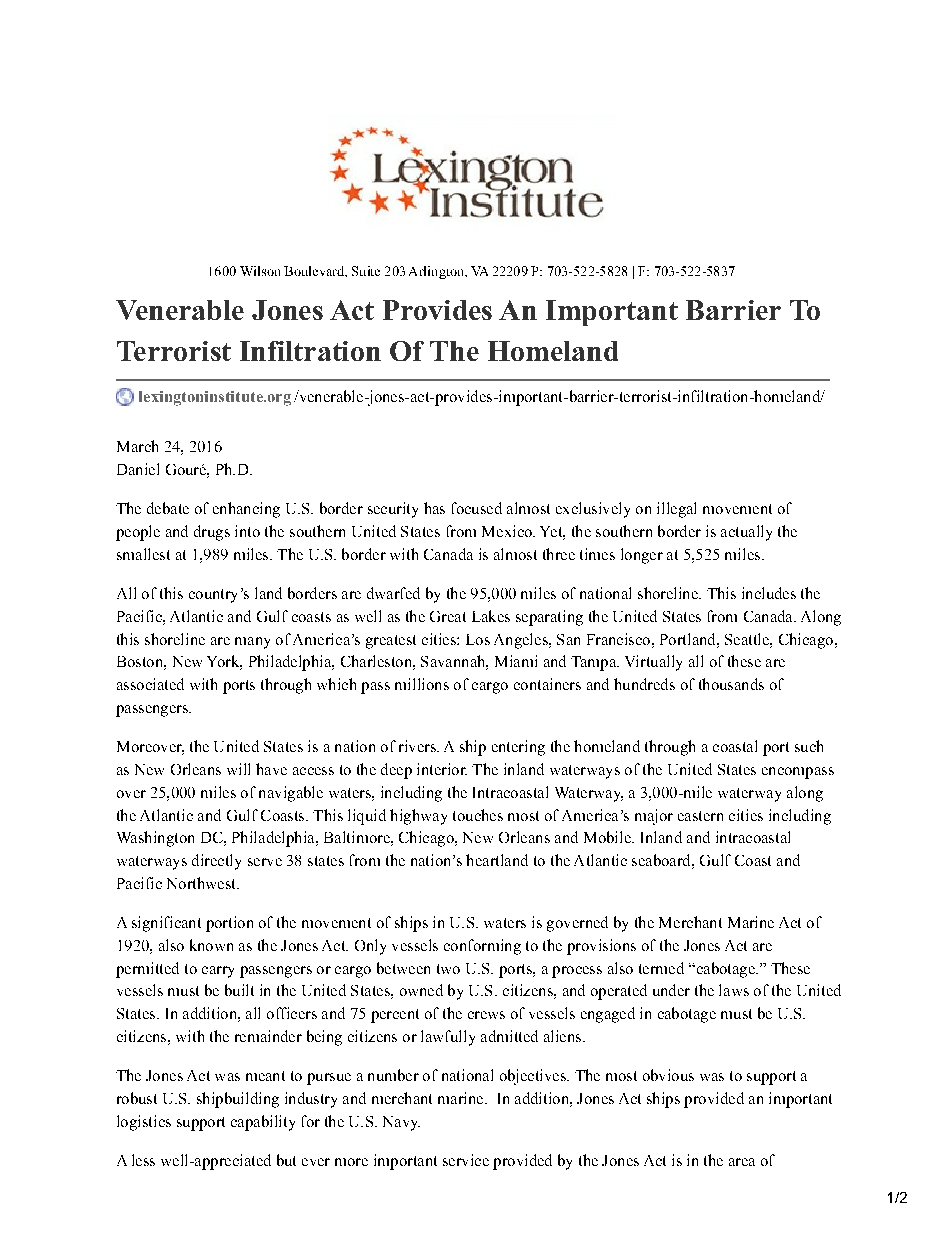 This page has width=952, height=1233. Describe the element at coordinates (260, 271) in the page. I see `Wilson` at that location.
